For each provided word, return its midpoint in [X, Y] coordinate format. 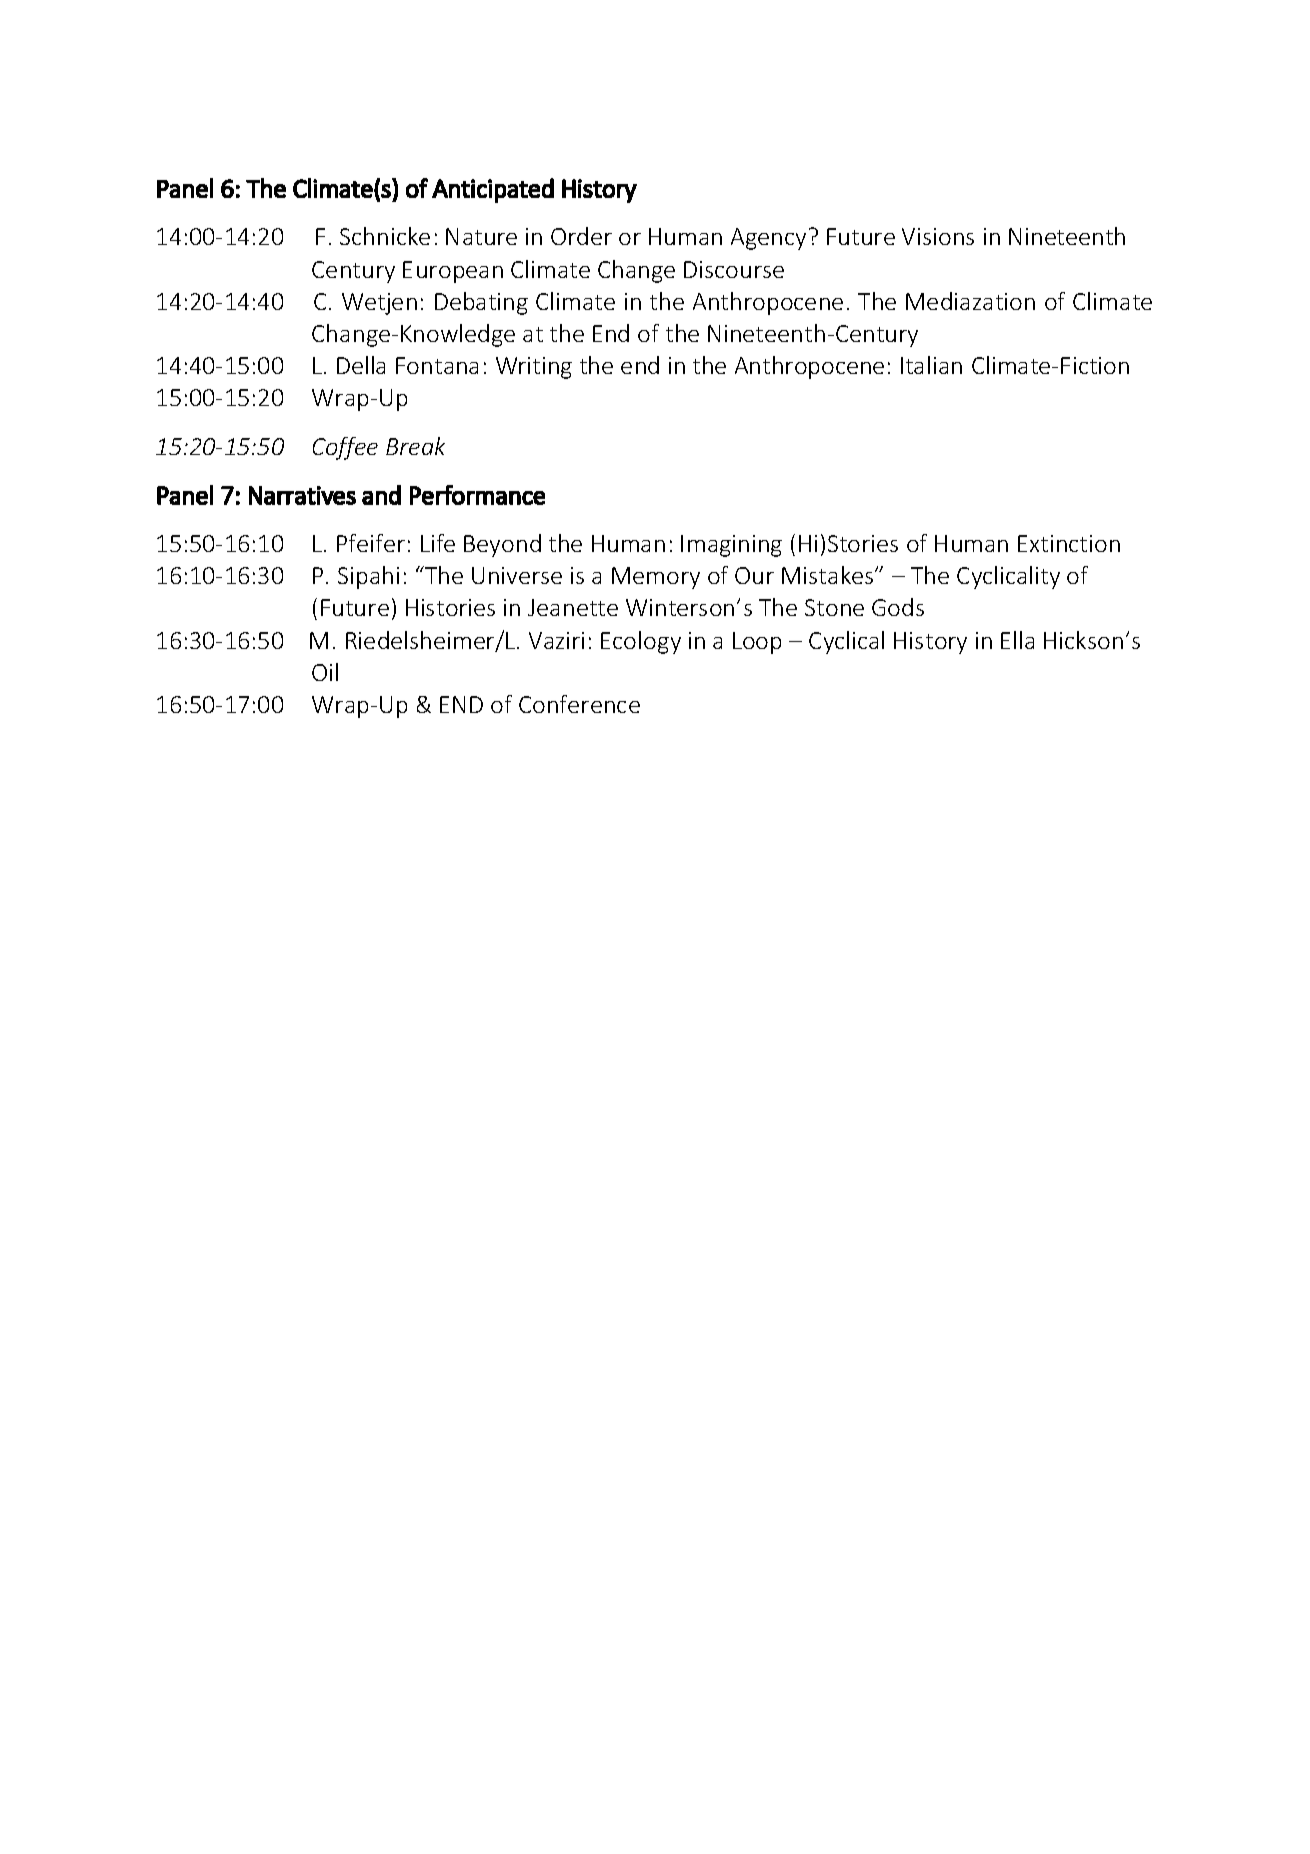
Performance [477, 495]
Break [415, 446]
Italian [931, 365]
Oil [325, 672]
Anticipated [493, 190]
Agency [768, 239]
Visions [938, 236]
